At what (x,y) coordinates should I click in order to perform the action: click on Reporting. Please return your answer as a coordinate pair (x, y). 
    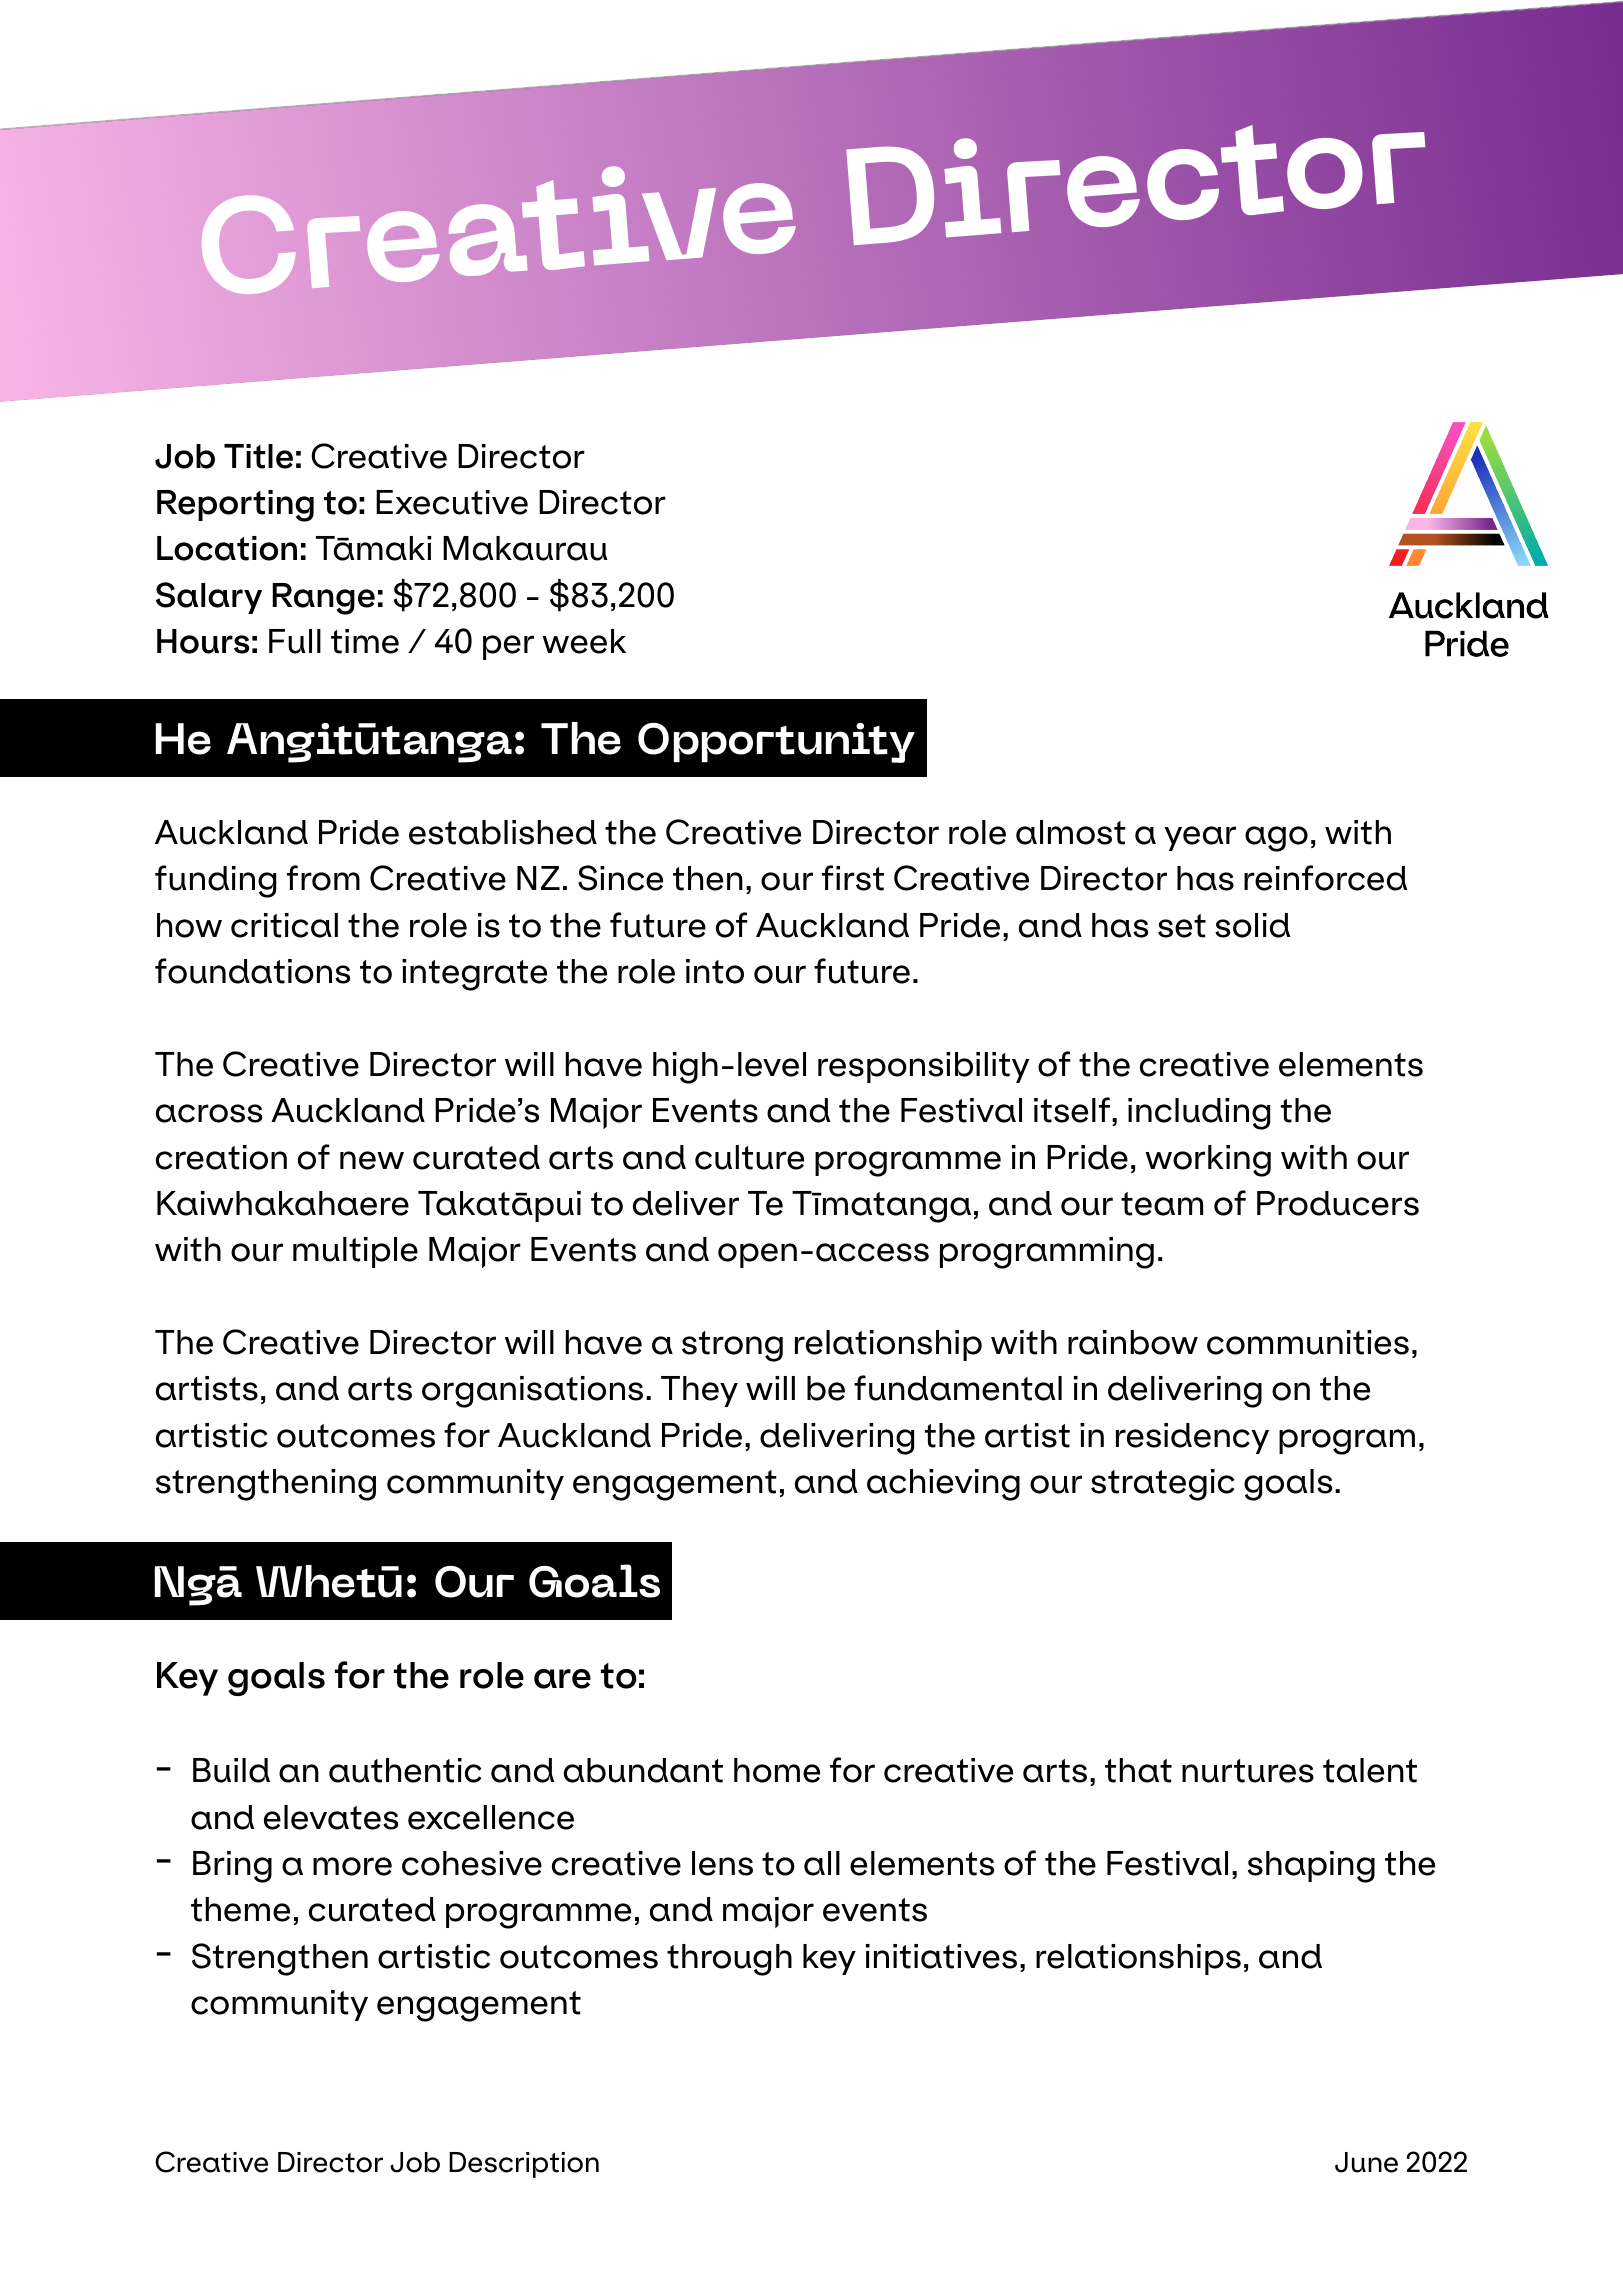
    Looking at the image, I should click on (235, 506).
